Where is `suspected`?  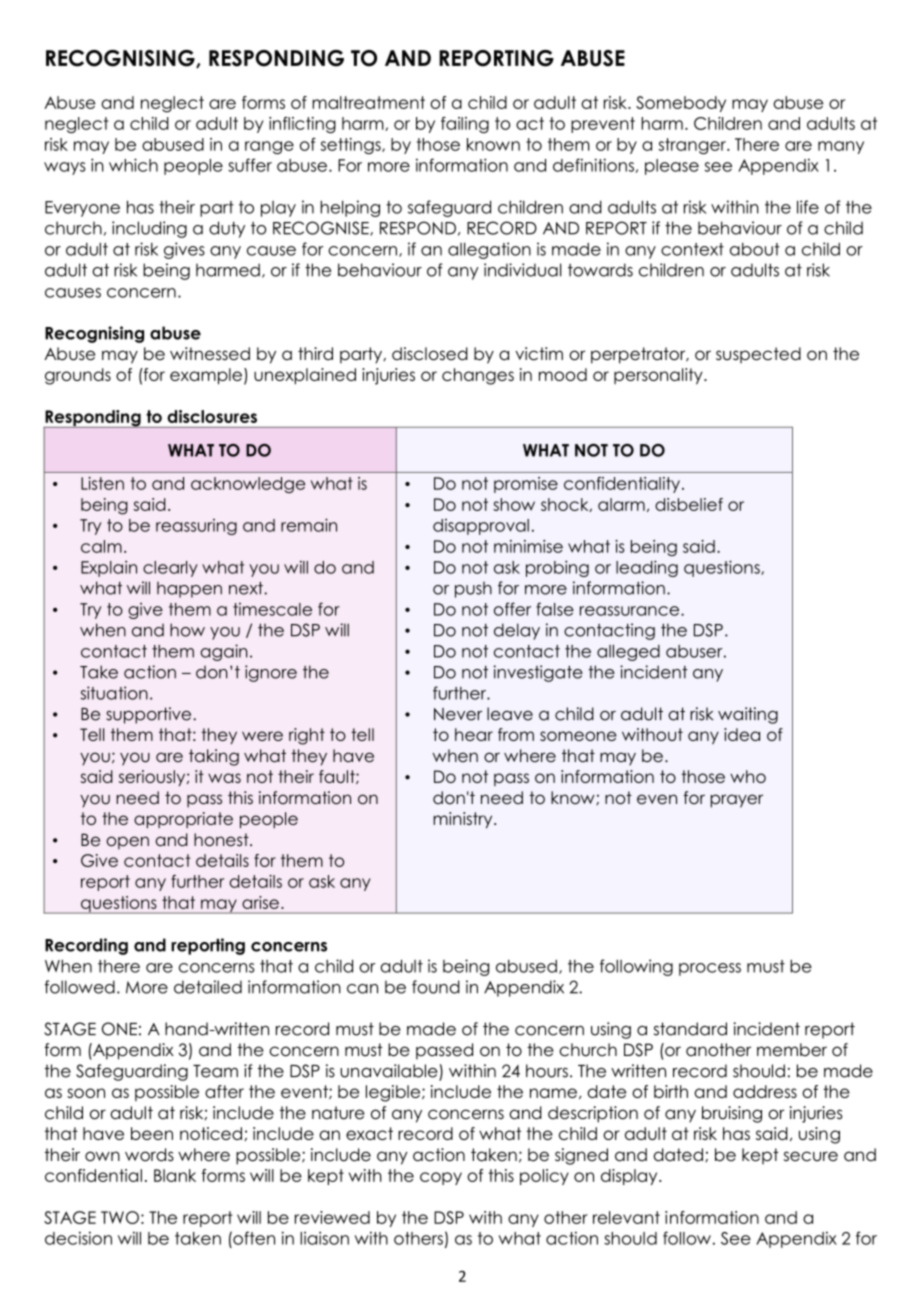 suspected is located at coordinates (758, 355).
